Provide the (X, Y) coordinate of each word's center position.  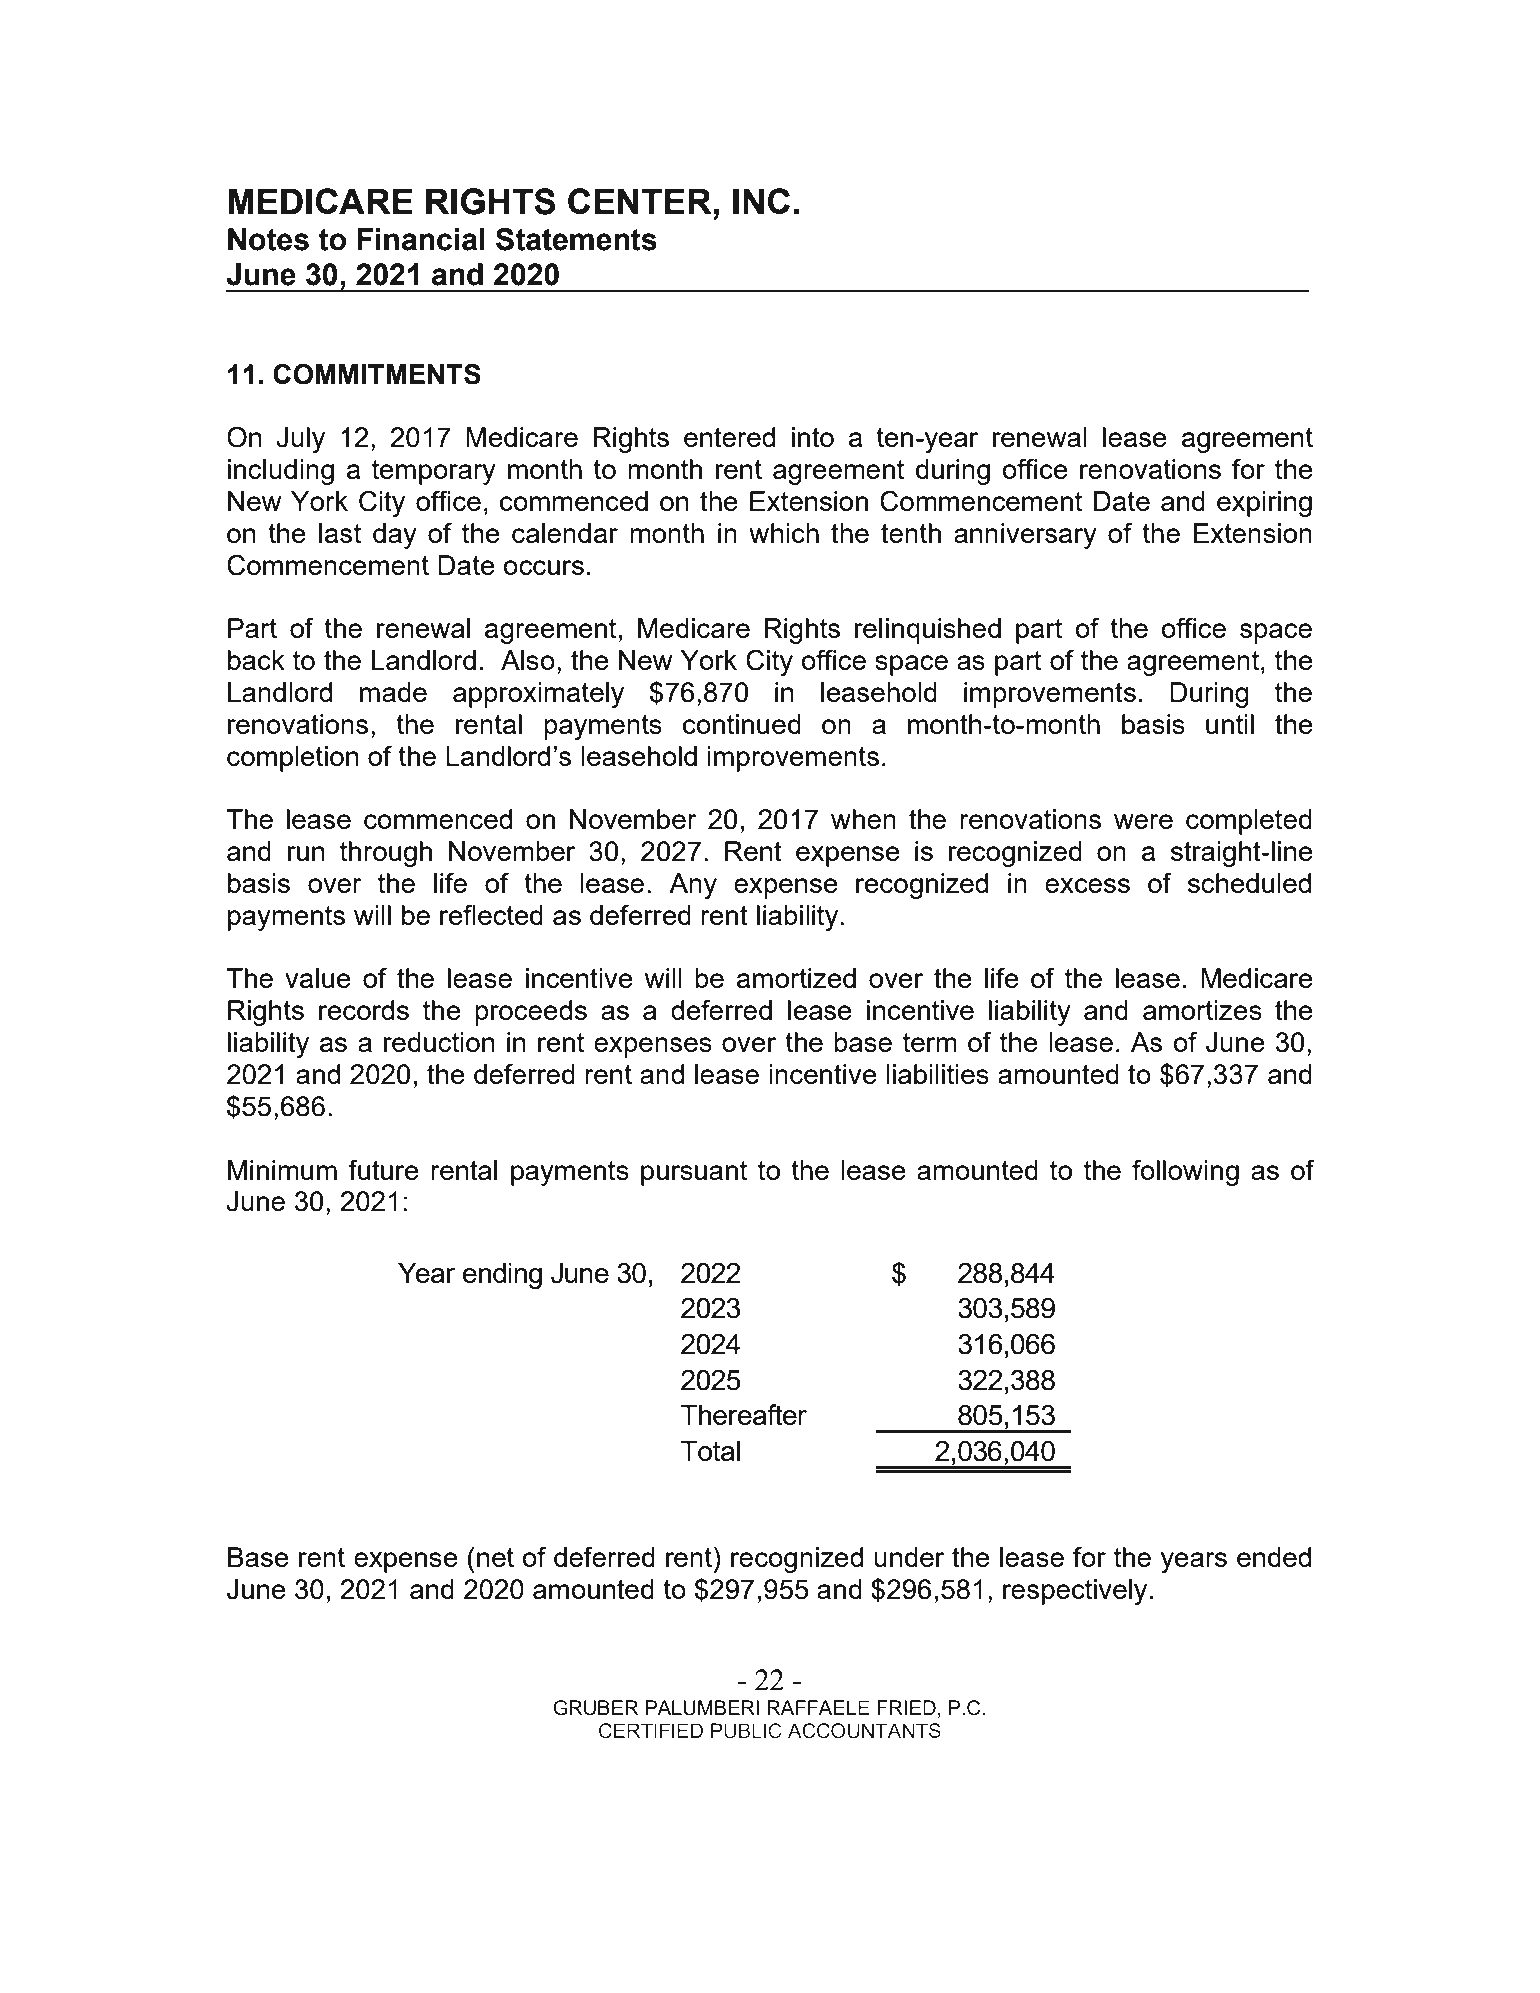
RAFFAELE (818, 1707)
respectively (1075, 1592)
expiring (1264, 504)
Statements (576, 239)
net (495, 1557)
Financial (421, 239)
